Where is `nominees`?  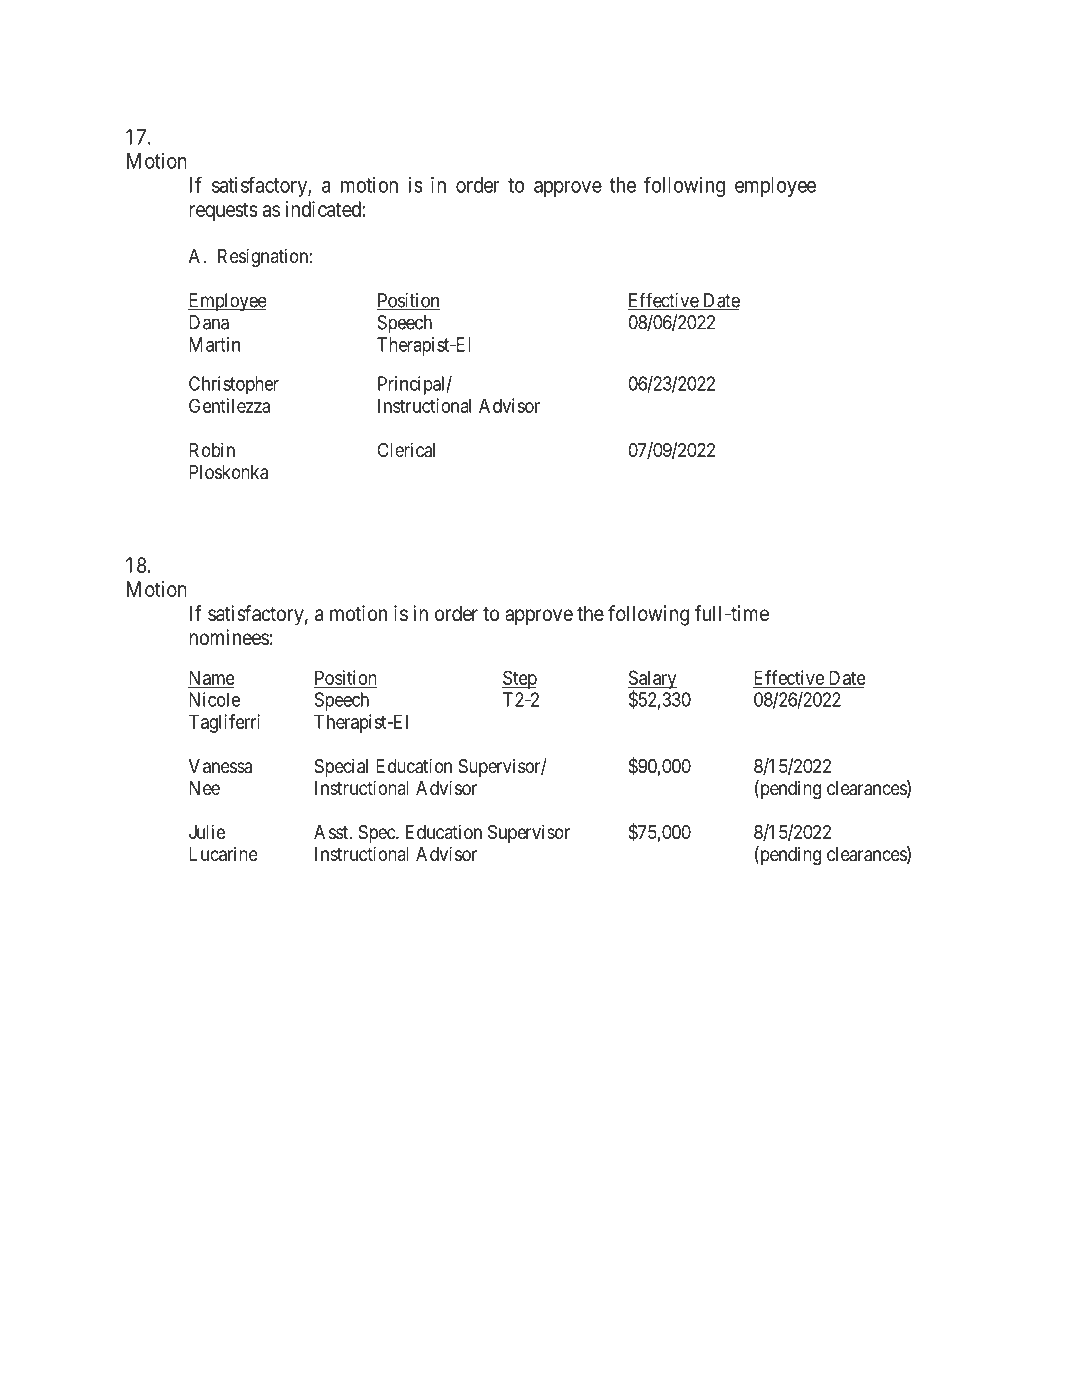
nominees is located at coordinates (229, 637).
